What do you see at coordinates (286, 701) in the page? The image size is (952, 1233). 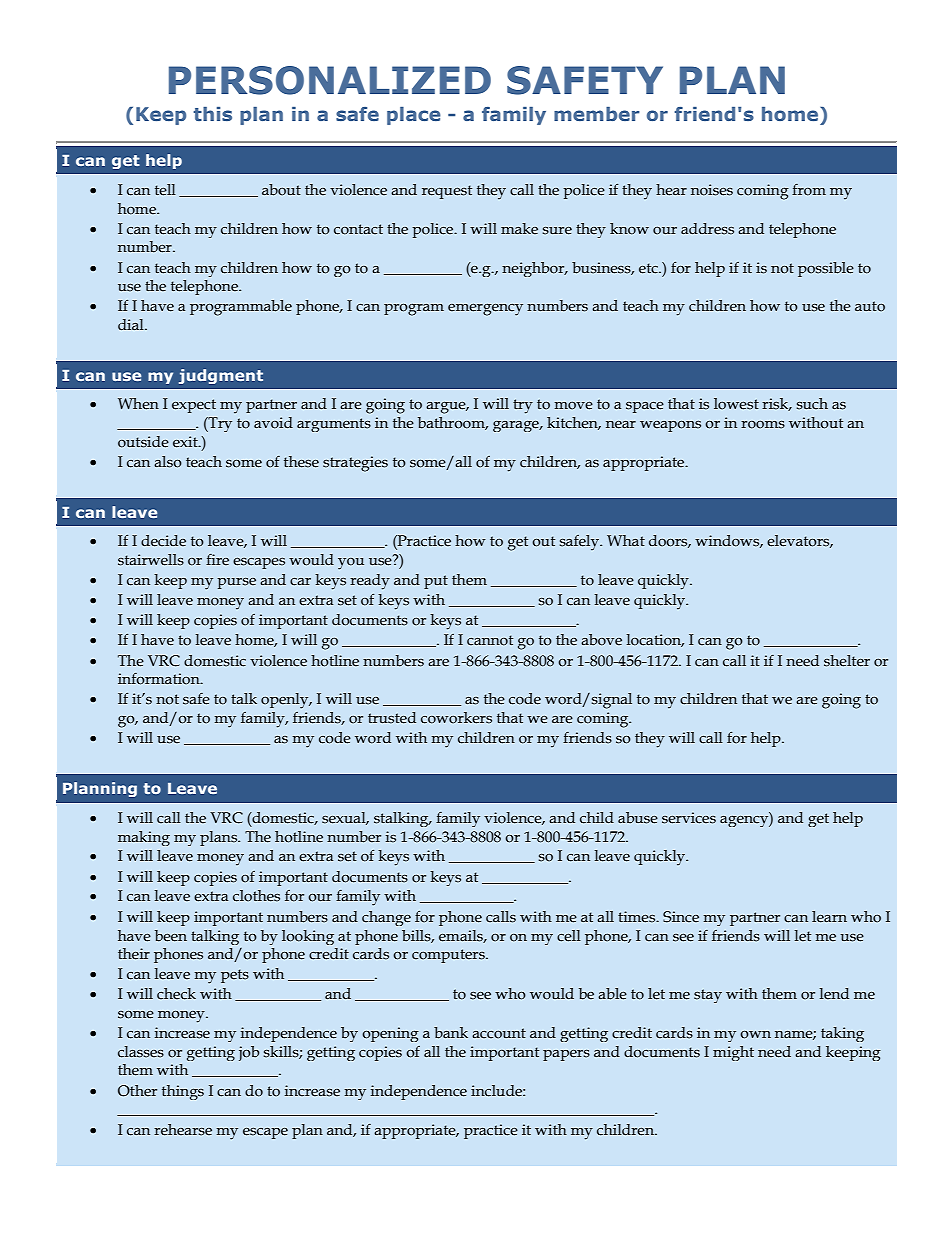 I see `openly` at bounding box center [286, 701].
